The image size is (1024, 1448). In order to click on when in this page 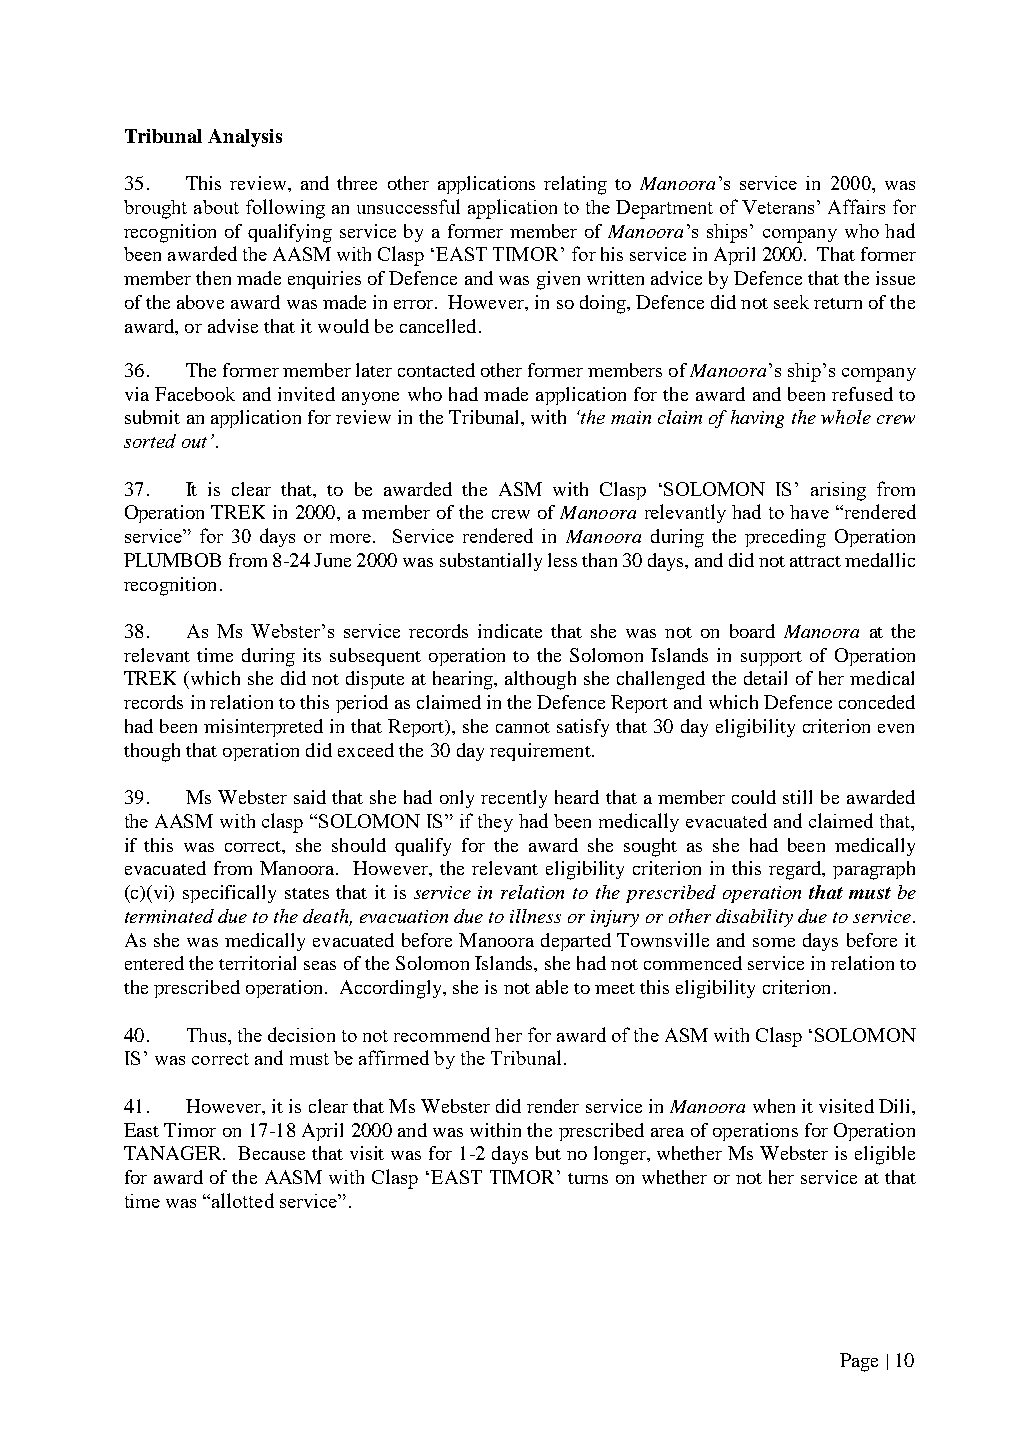, I will do `click(774, 1106)`.
